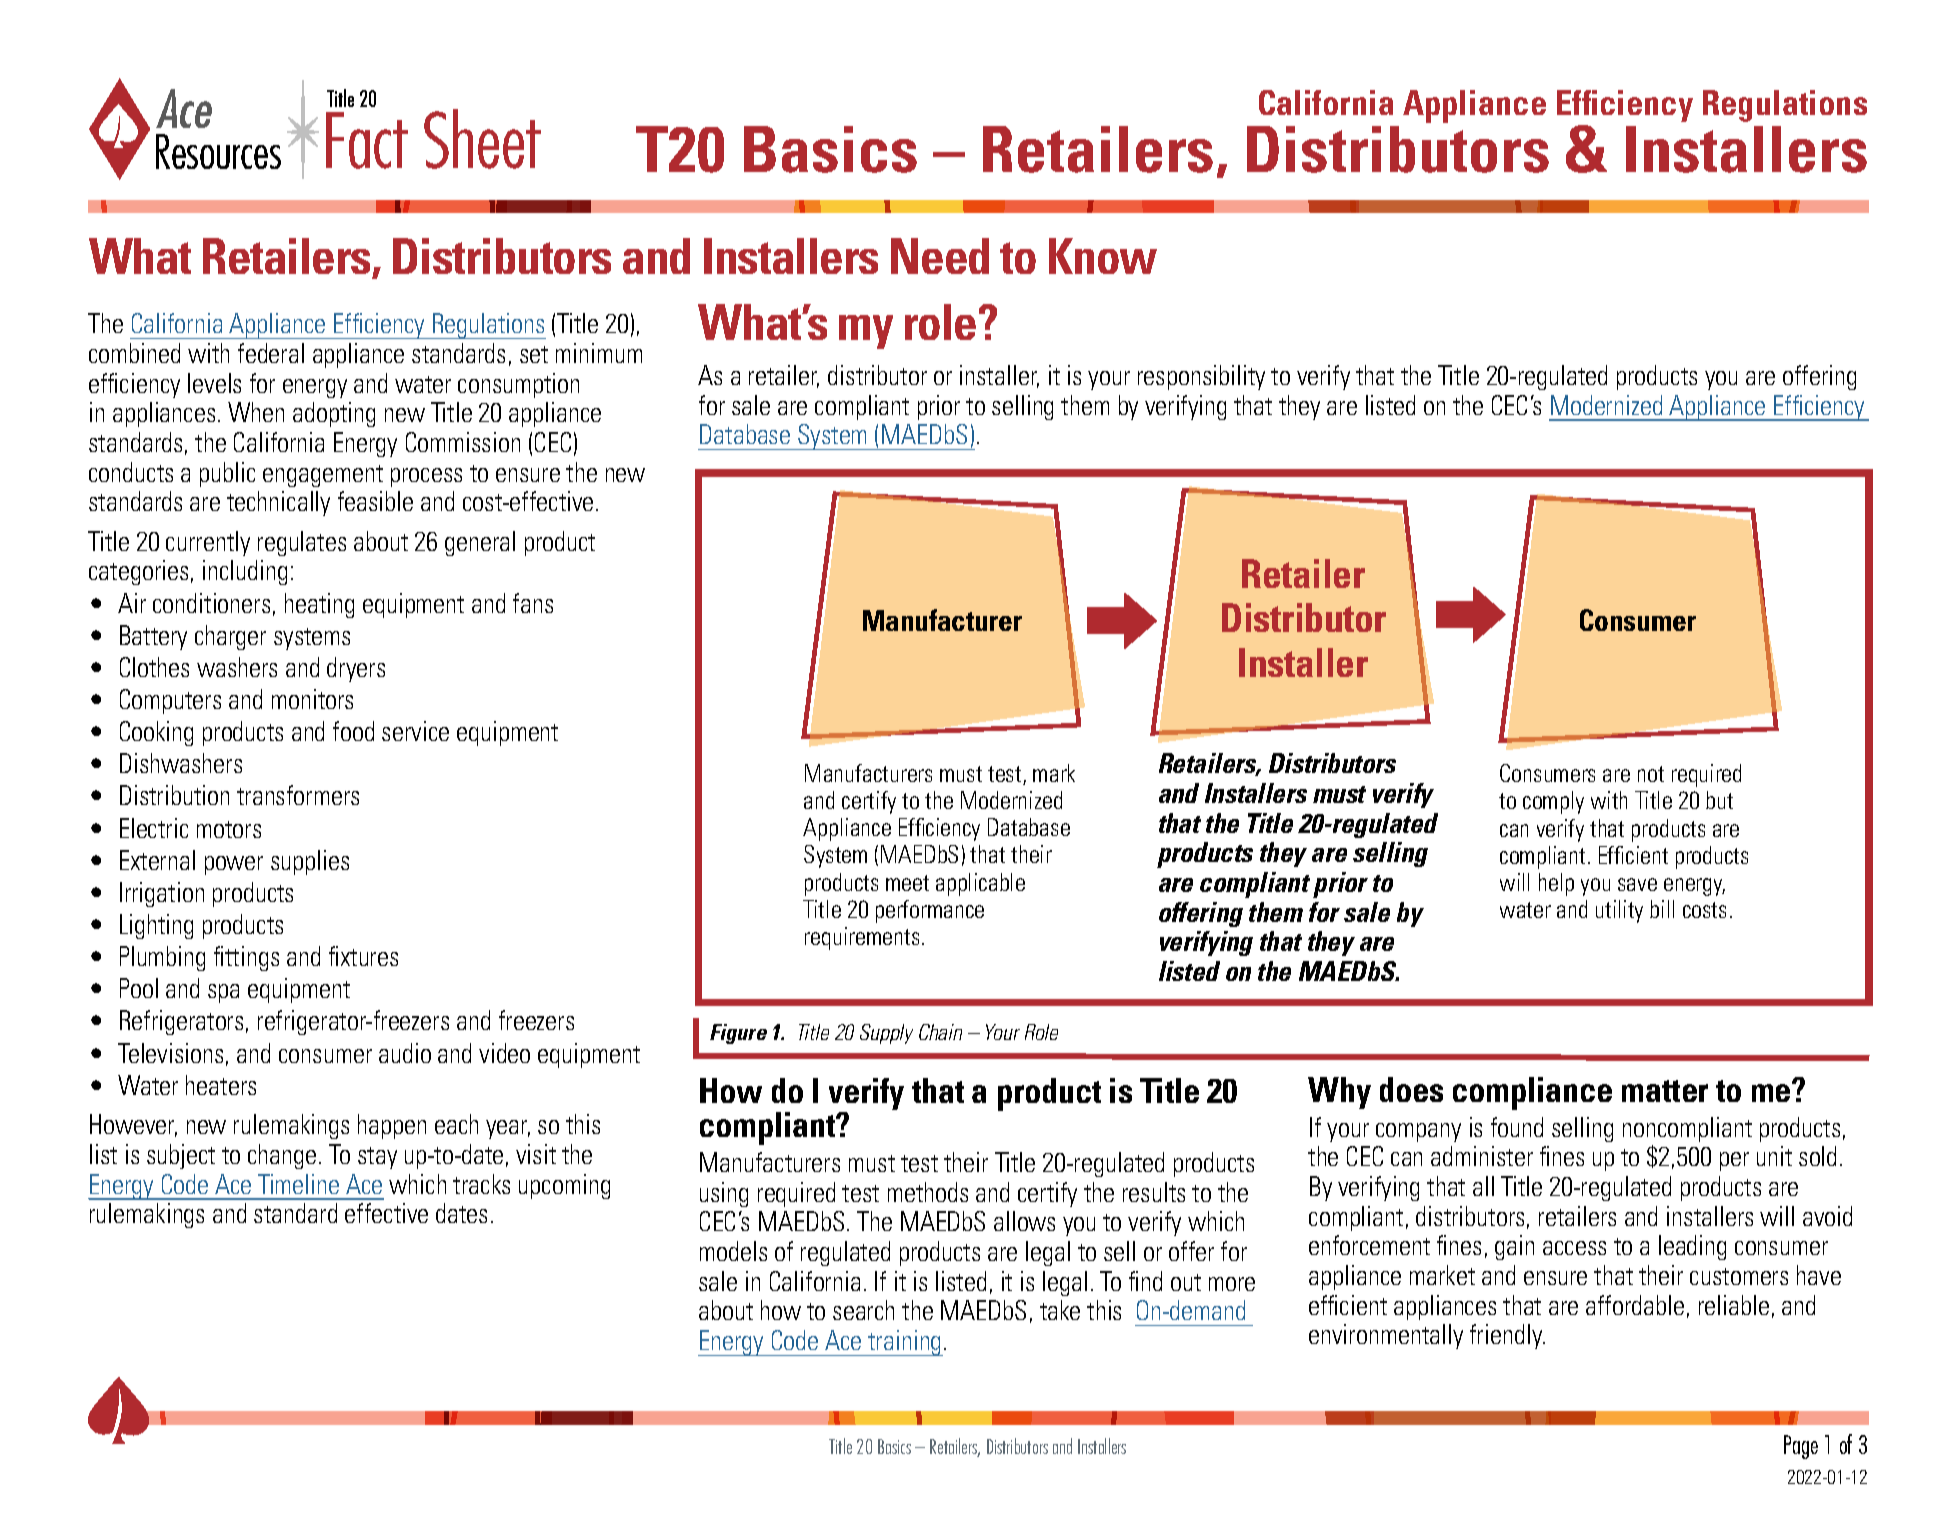  I want to click on Resources, so click(218, 151).
